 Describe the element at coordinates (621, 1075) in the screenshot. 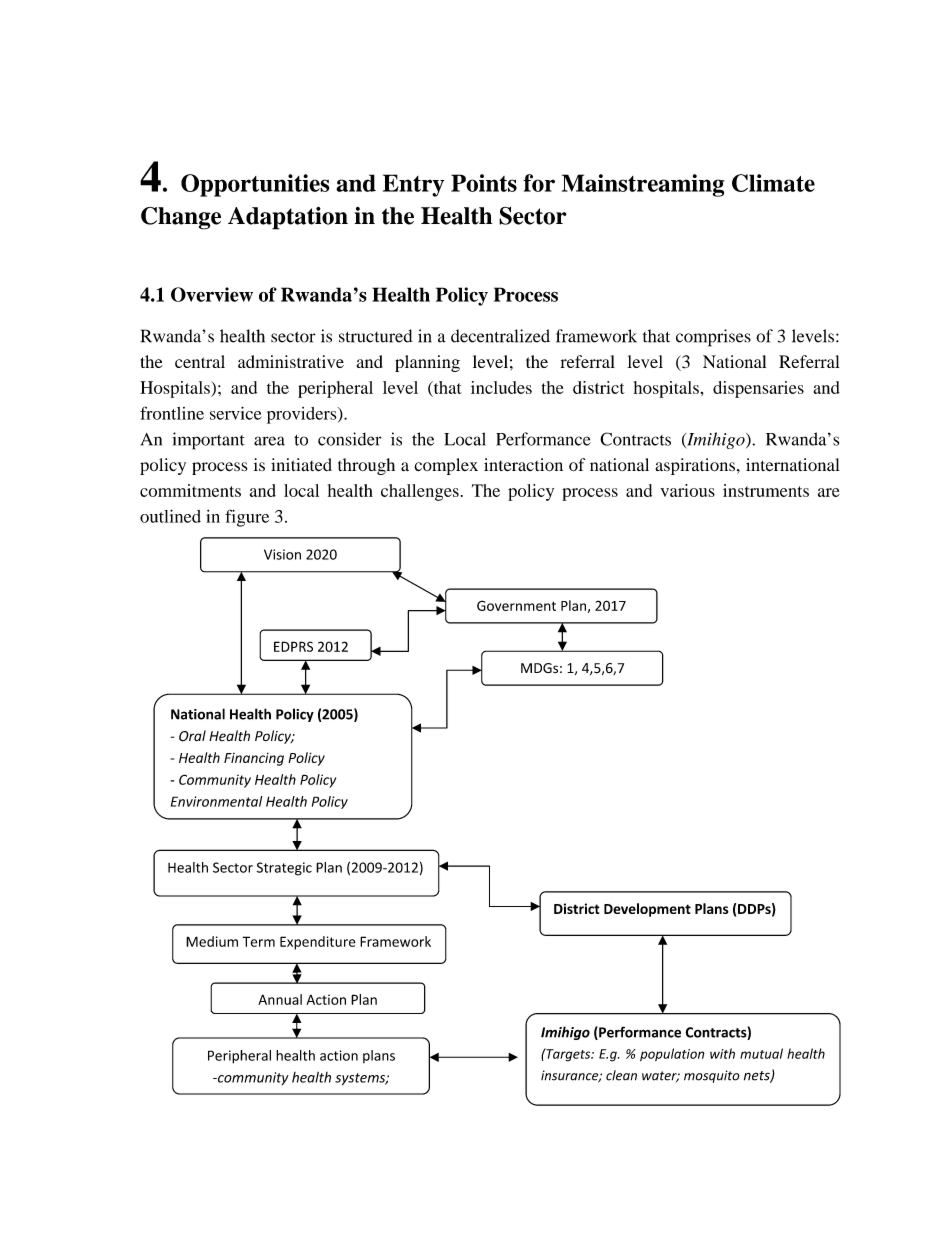

I see `clean` at that location.
